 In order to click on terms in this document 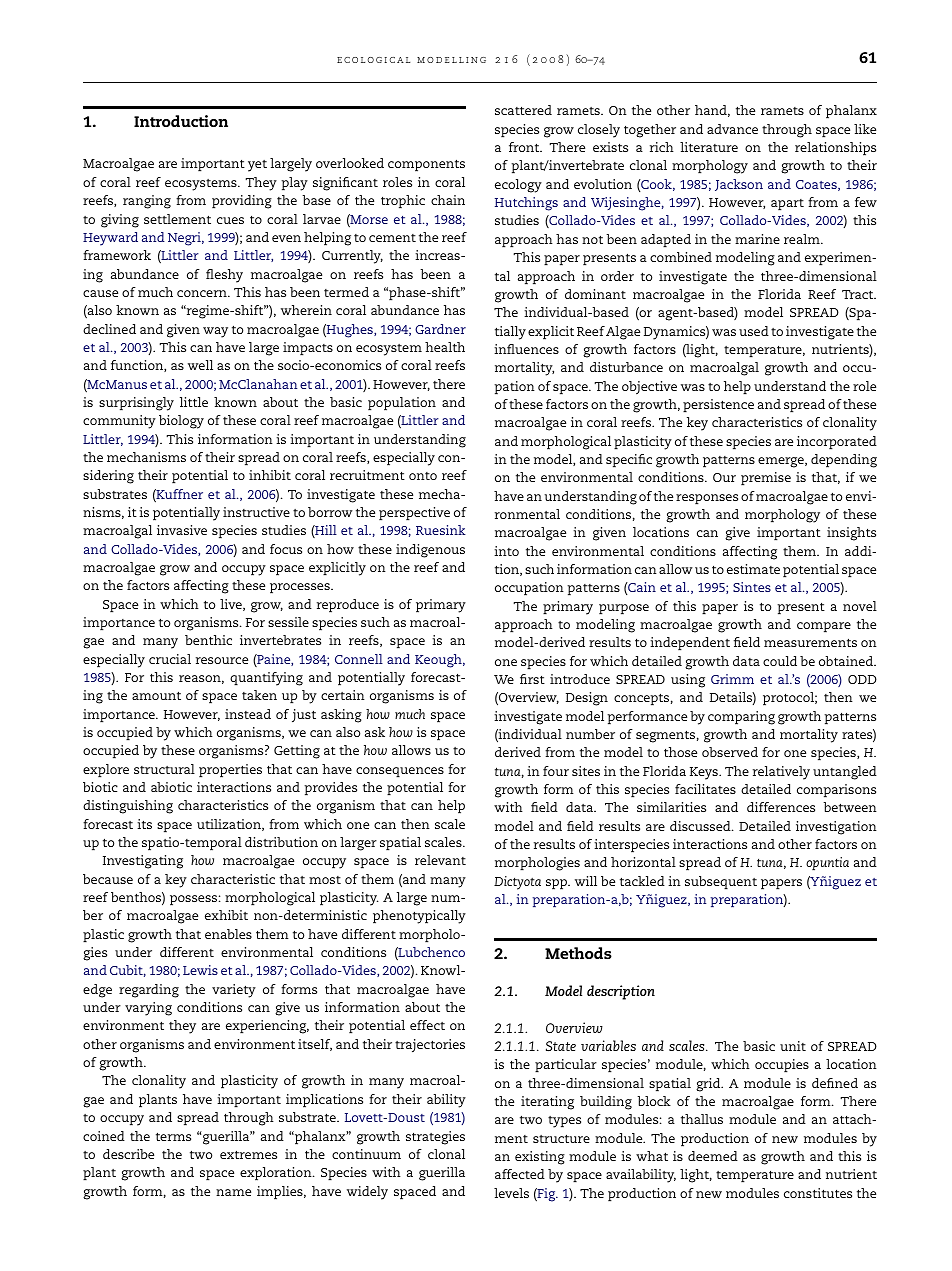, I will do `click(173, 1136)`.
